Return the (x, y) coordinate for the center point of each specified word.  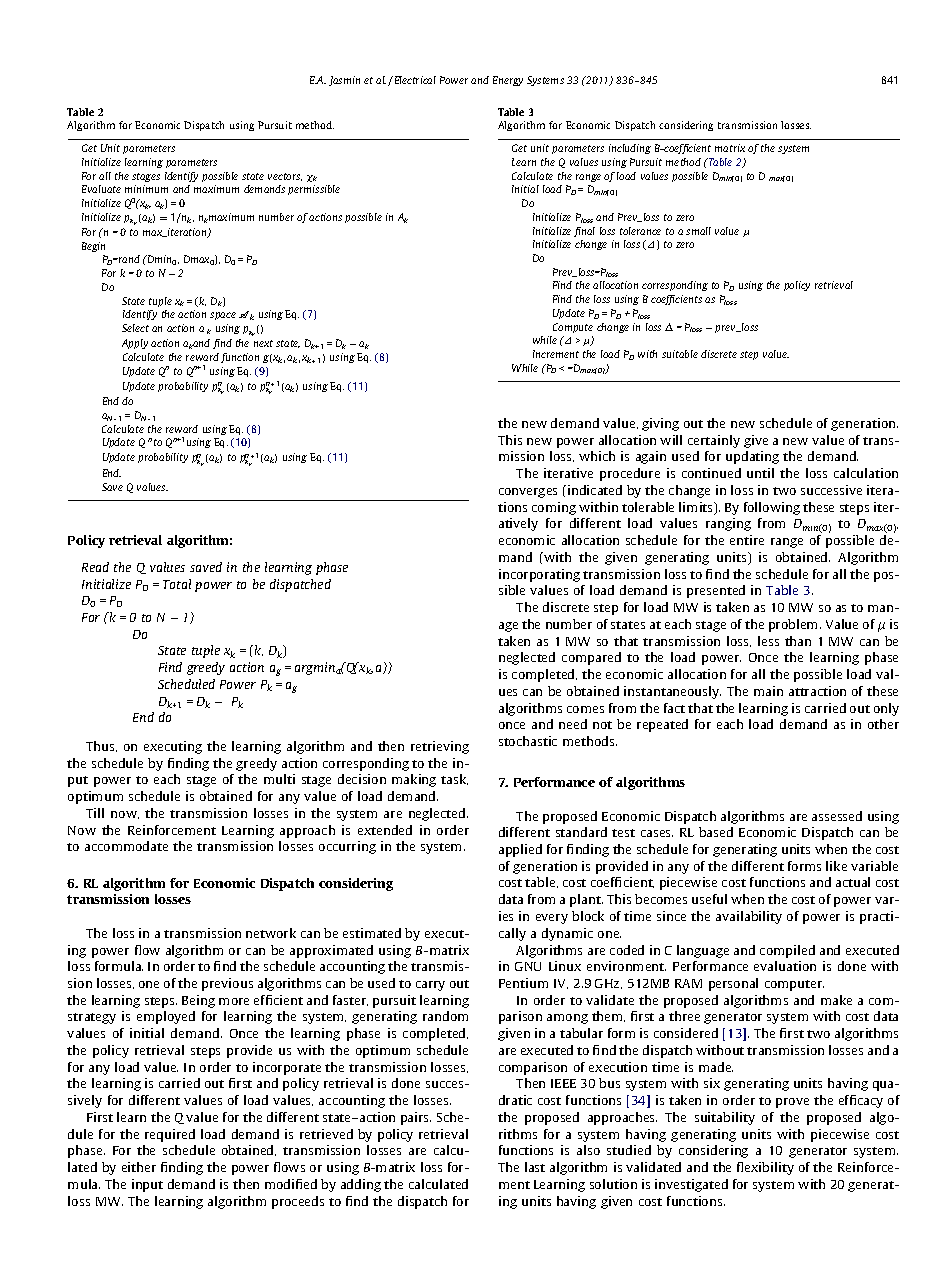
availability (749, 917)
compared (591, 658)
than (798, 641)
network (271, 933)
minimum (146, 189)
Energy (508, 81)
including (630, 149)
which (597, 456)
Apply (135, 344)
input (147, 1185)
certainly (714, 441)
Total (177, 584)
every (552, 919)
